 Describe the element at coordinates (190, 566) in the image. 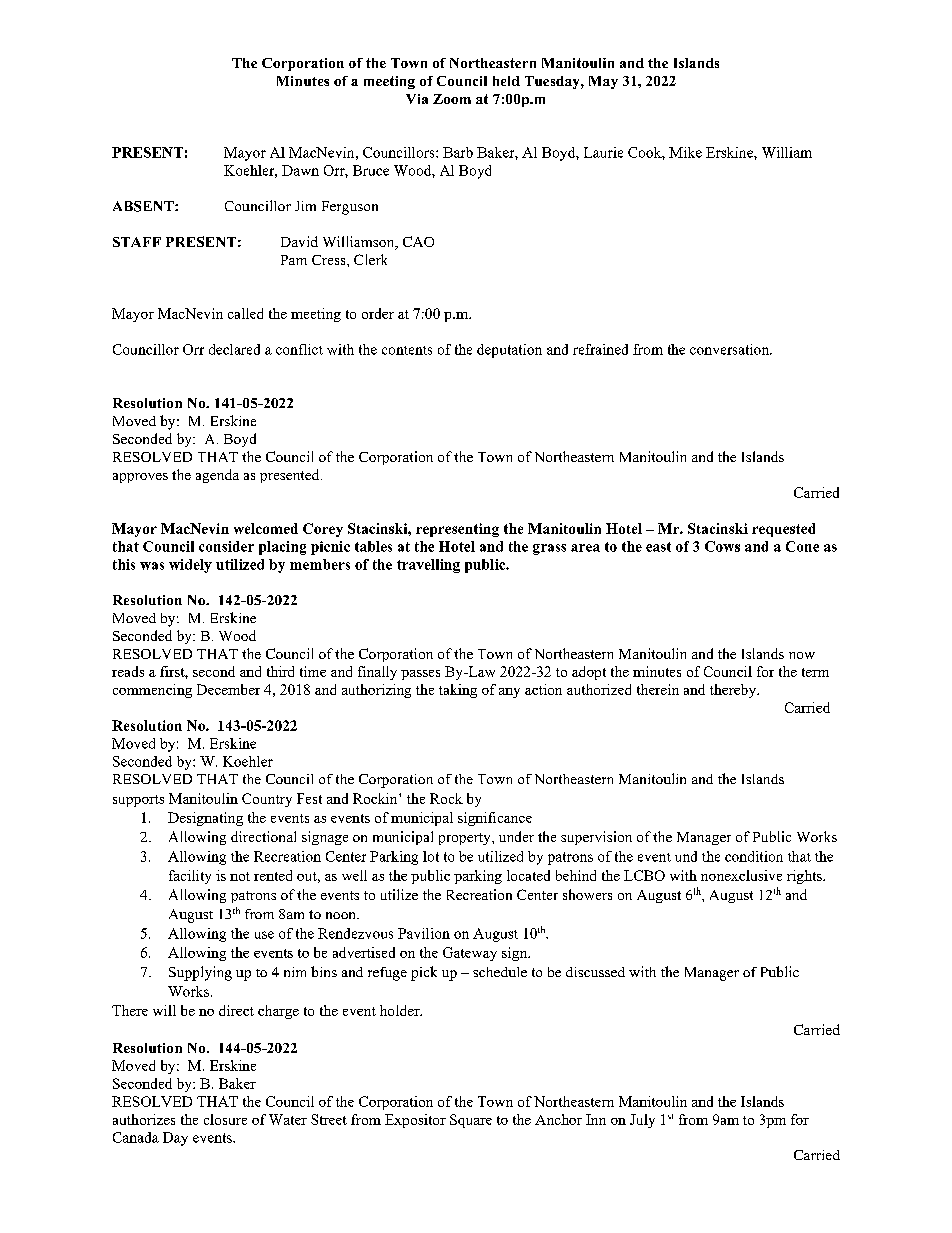

I see `widely` at that location.
